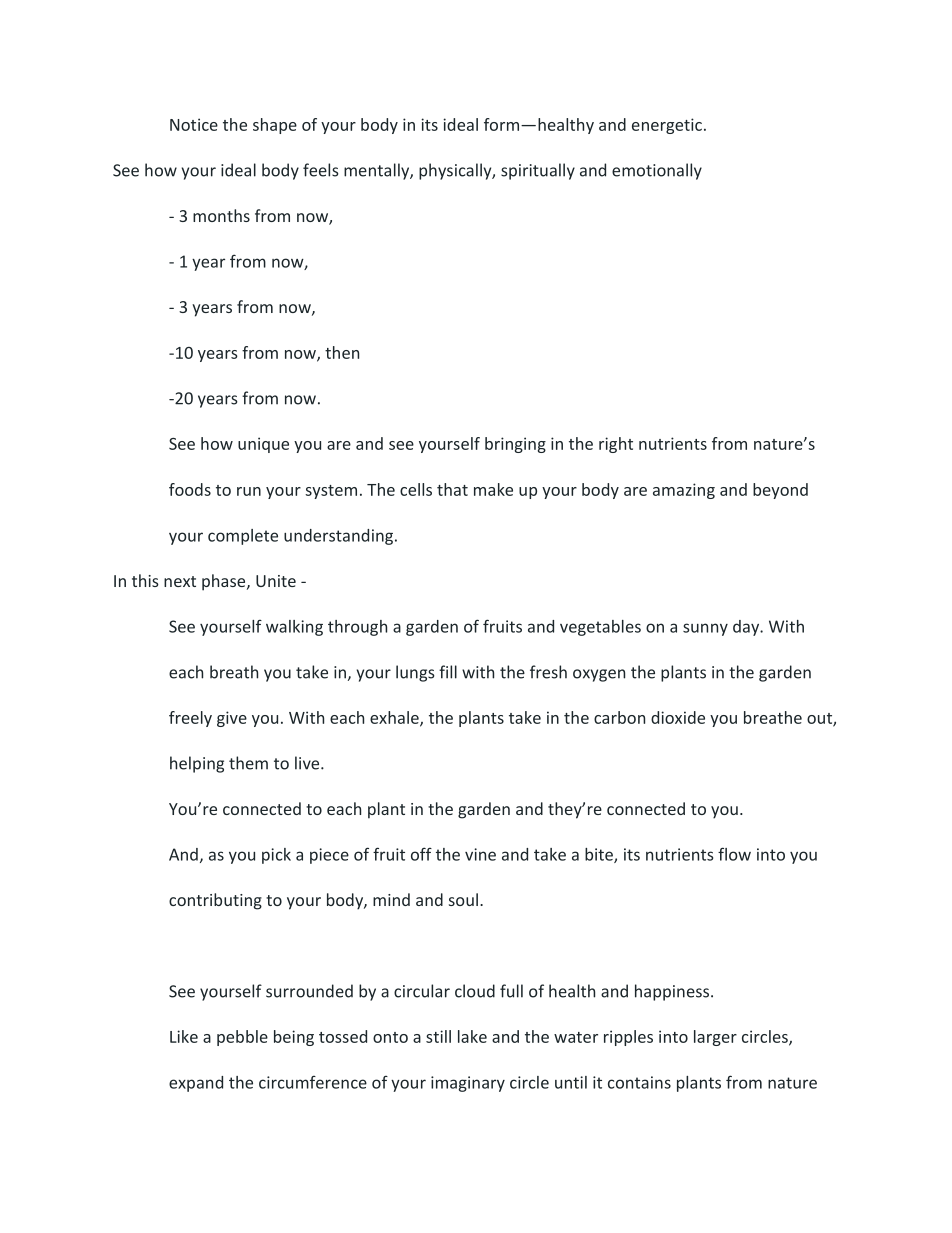 The width and height of the screenshot is (952, 1233). Describe the element at coordinates (715, 1038) in the screenshot. I see `larger` at that location.
